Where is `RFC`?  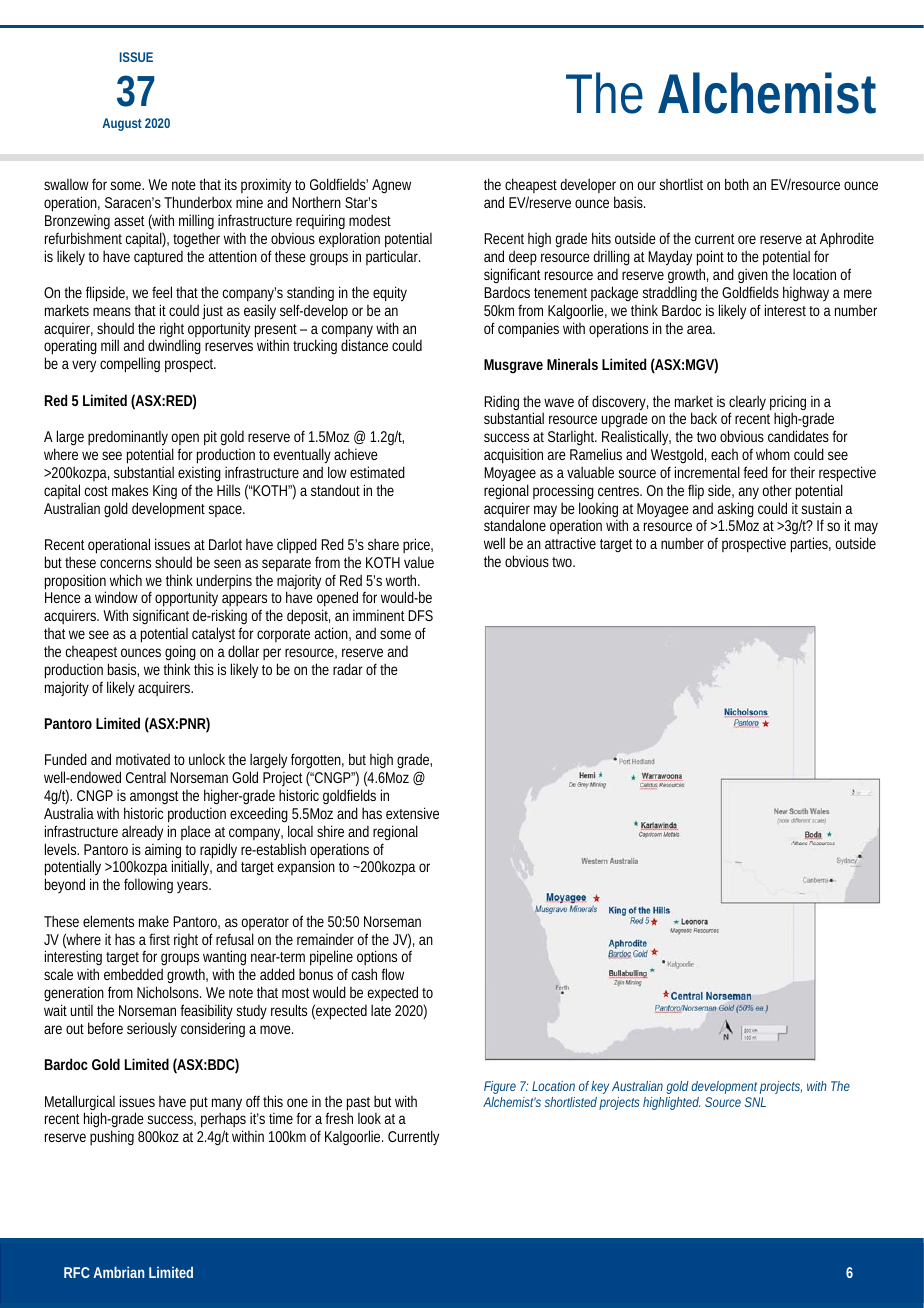 RFC is located at coordinates (77, 1272).
